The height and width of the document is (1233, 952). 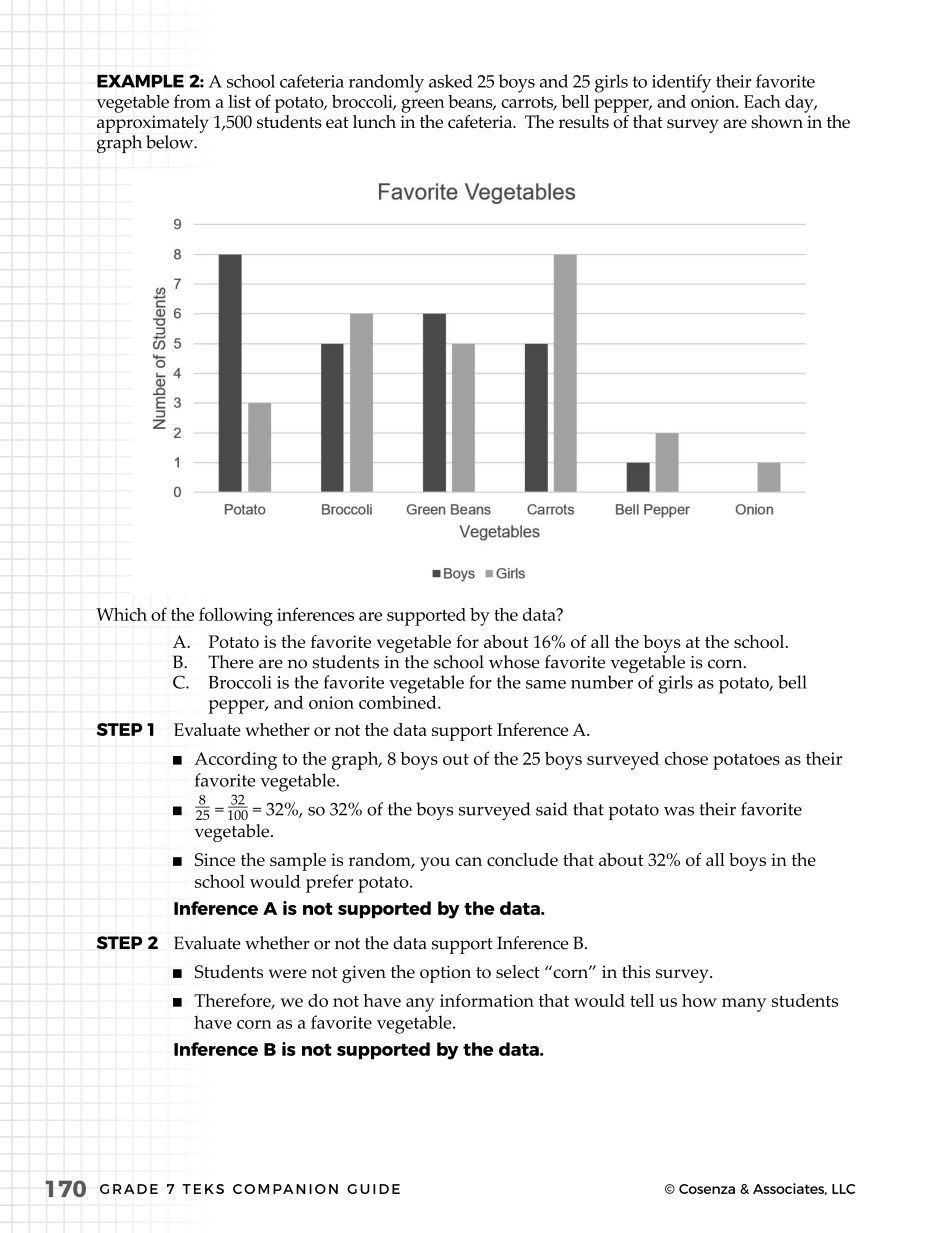 What do you see at coordinates (288, 973) in the document?
I see `were` at bounding box center [288, 973].
